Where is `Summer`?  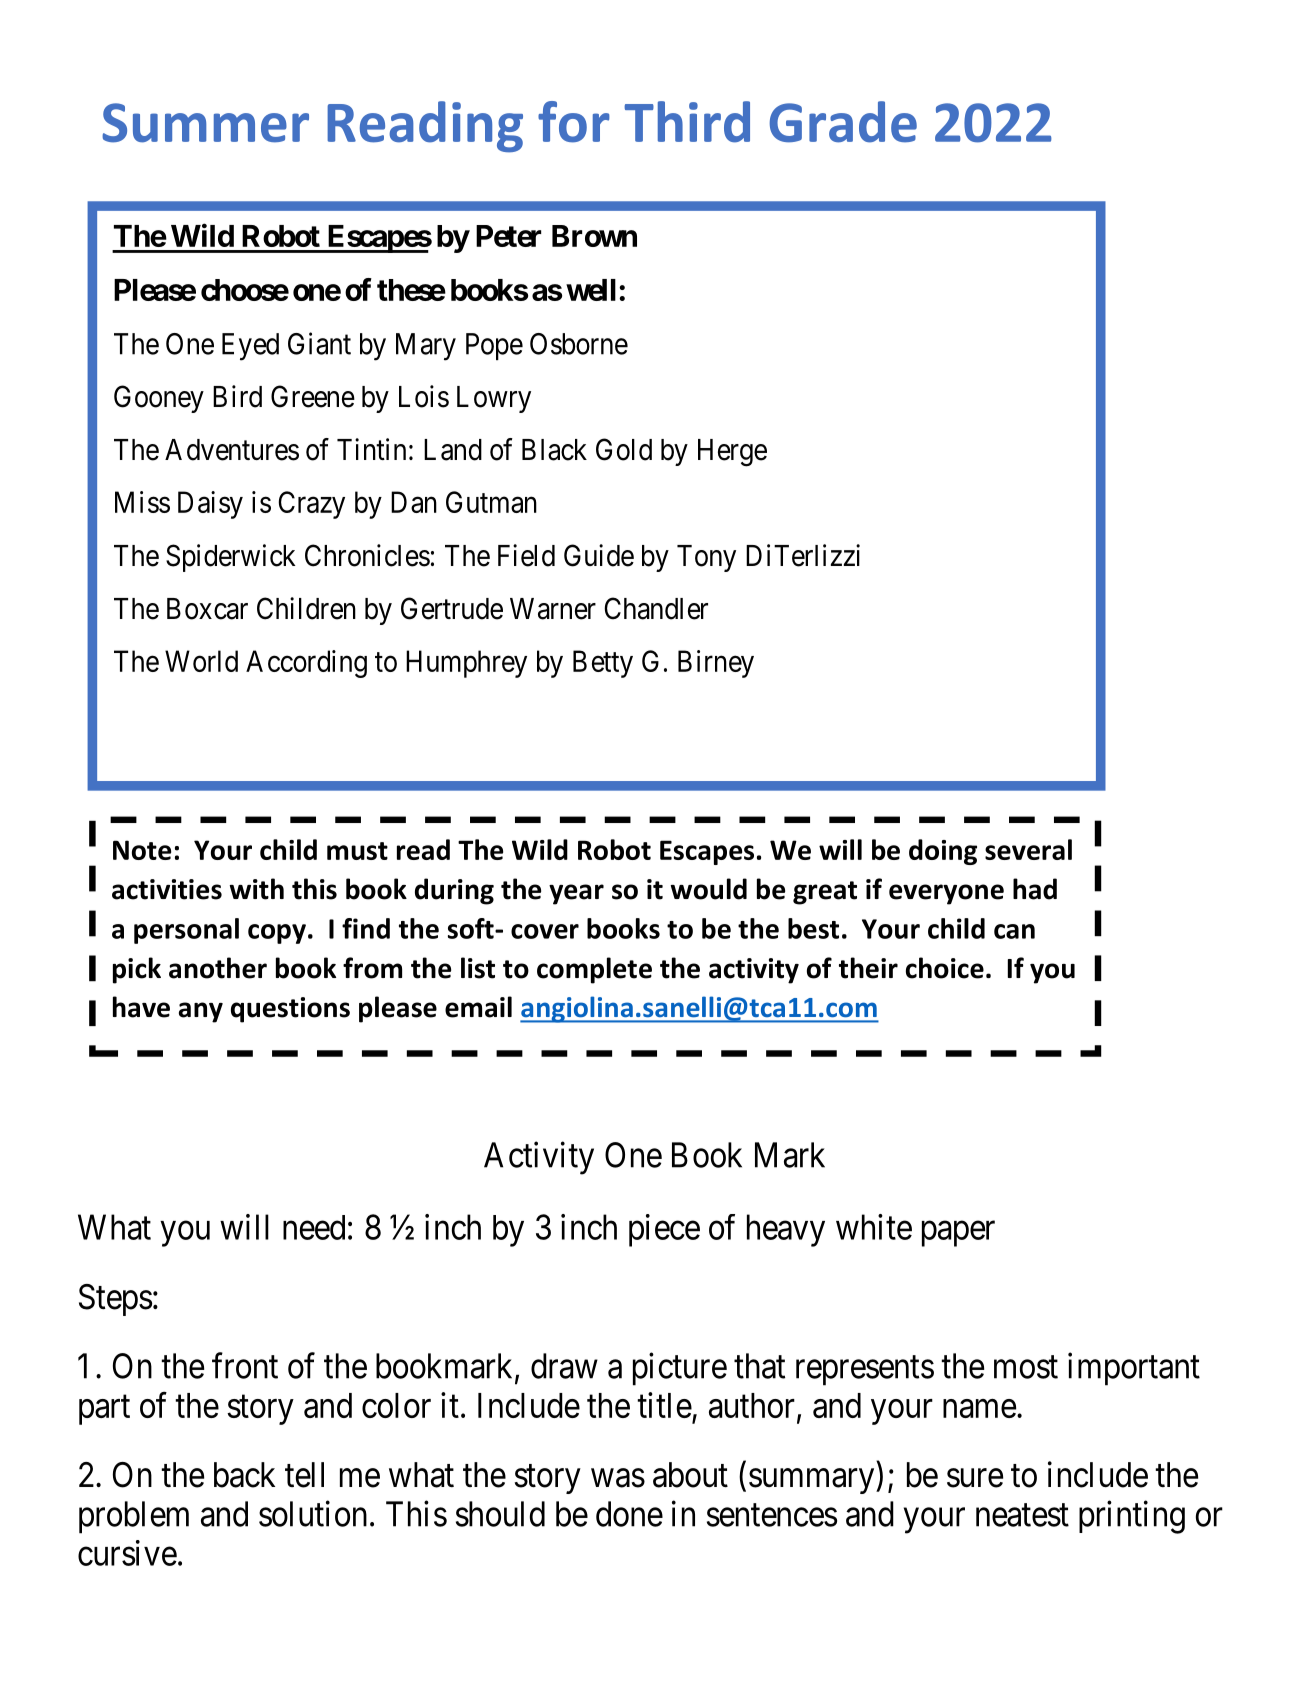
Summer is located at coordinates (205, 123).
